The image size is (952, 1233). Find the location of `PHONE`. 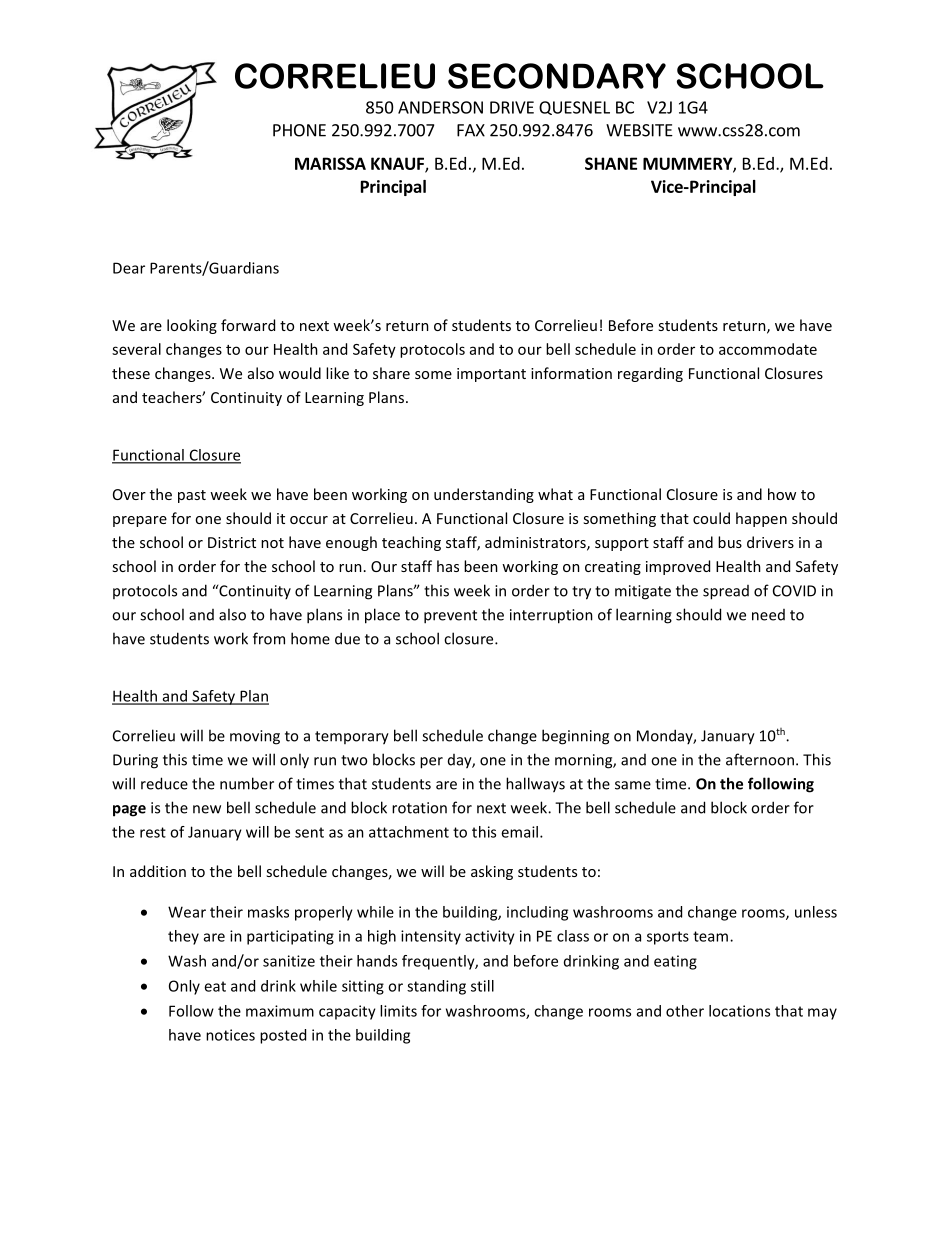

PHONE is located at coordinates (299, 130).
